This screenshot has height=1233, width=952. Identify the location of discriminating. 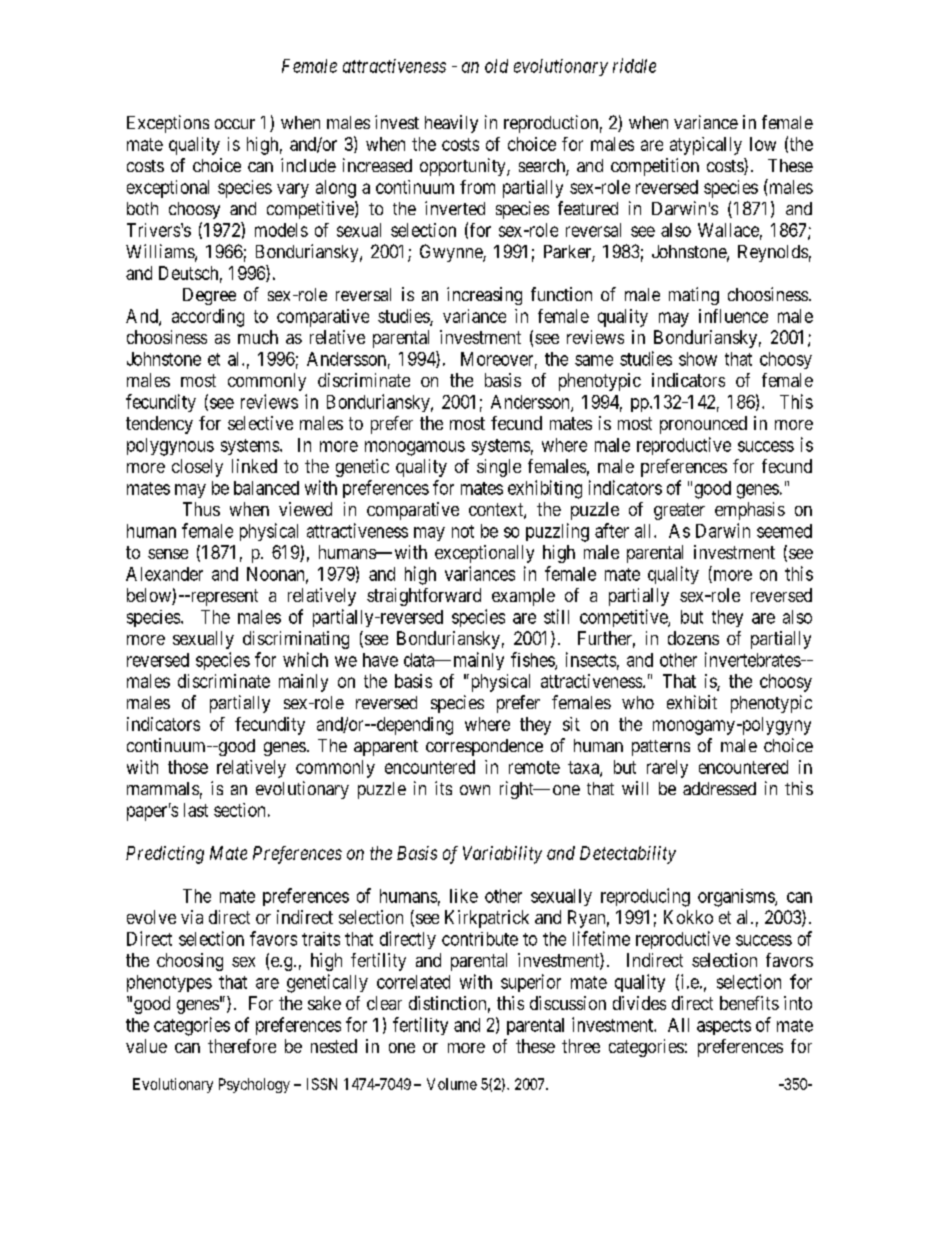
(296, 640).
